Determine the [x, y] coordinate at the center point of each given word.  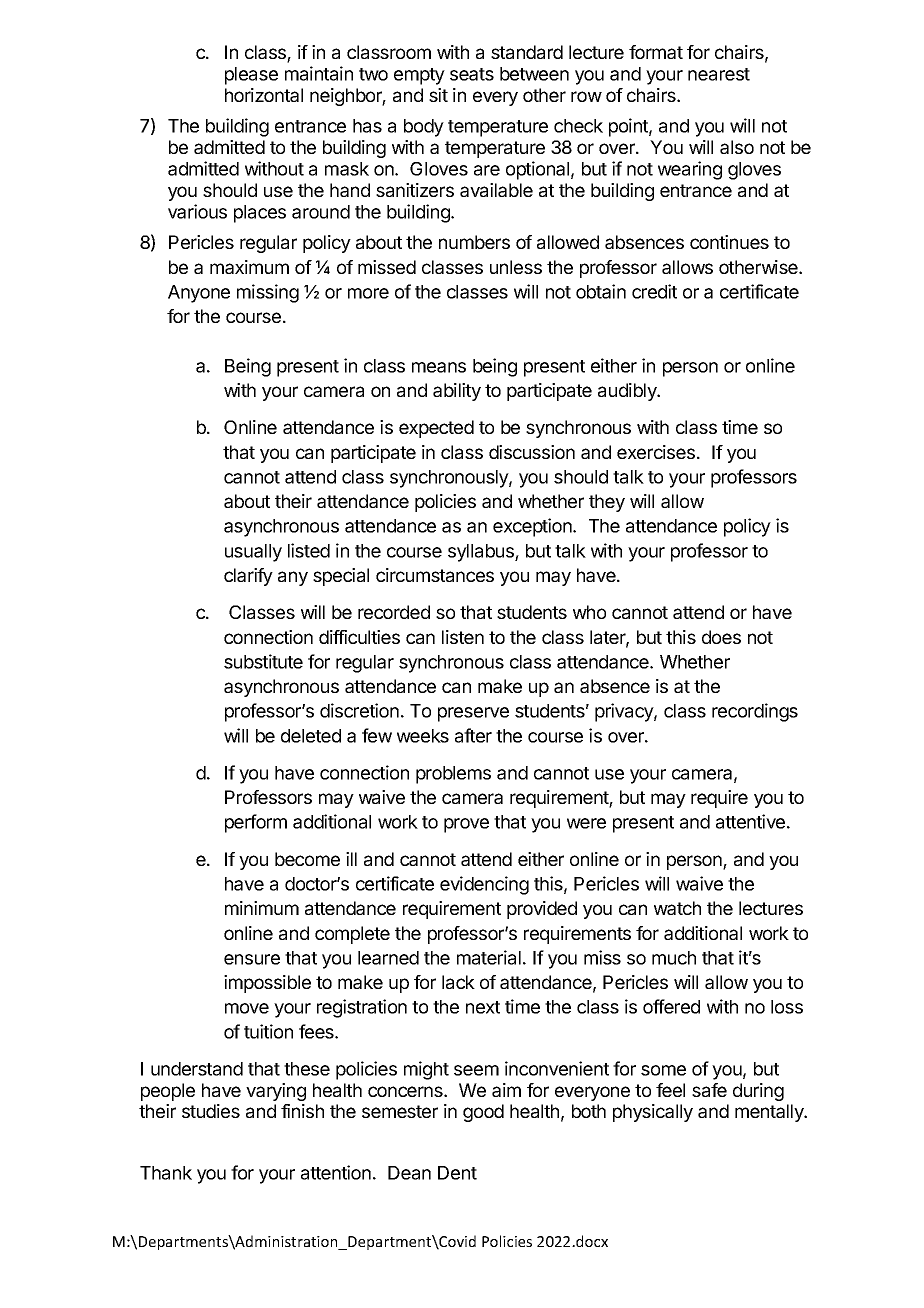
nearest [719, 74]
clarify [248, 577]
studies [211, 1111]
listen [463, 637]
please [251, 76]
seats [472, 74]
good [483, 1113]
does [721, 637]
